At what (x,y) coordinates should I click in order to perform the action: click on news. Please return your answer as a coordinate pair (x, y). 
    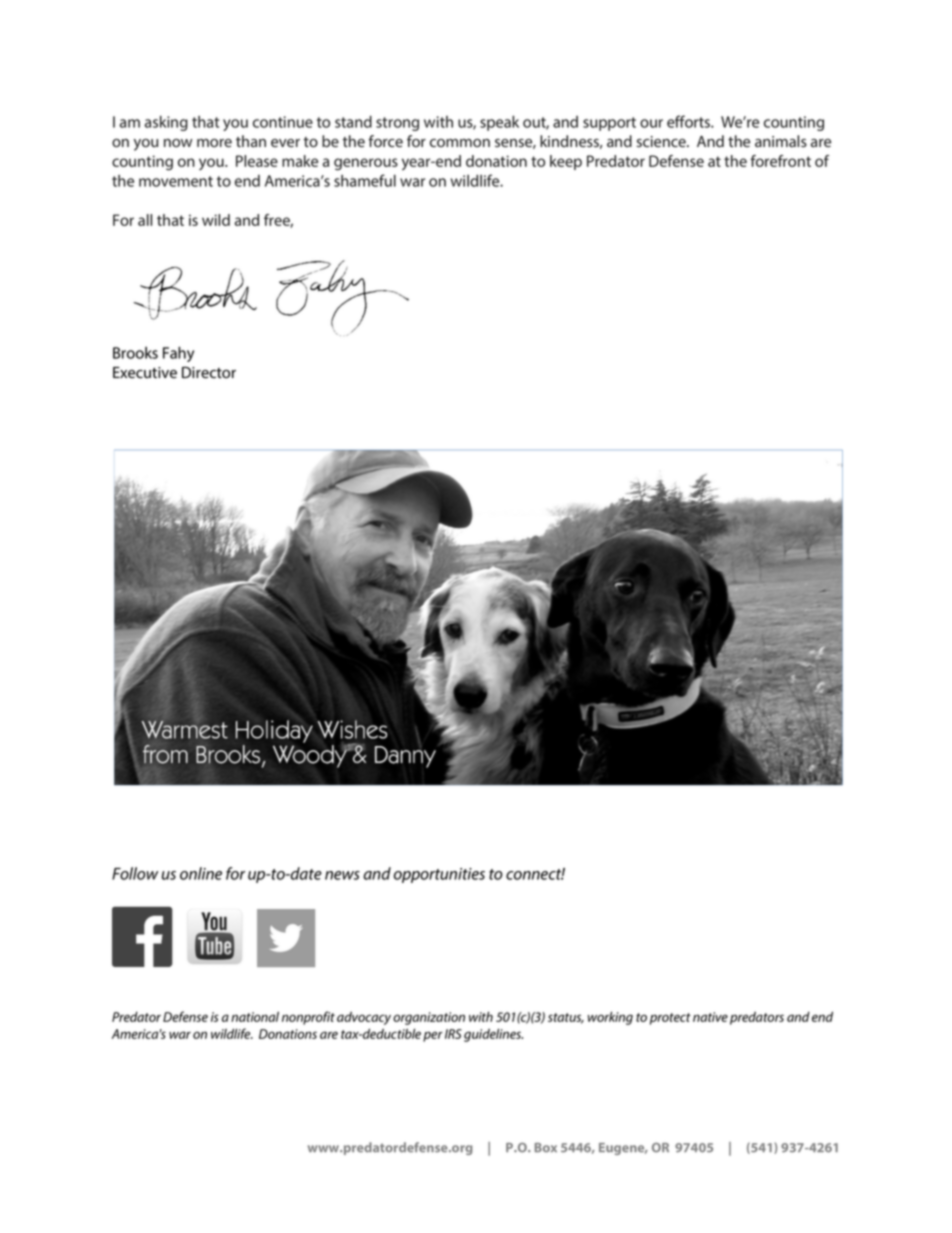
    Looking at the image, I should click on (342, 875).
